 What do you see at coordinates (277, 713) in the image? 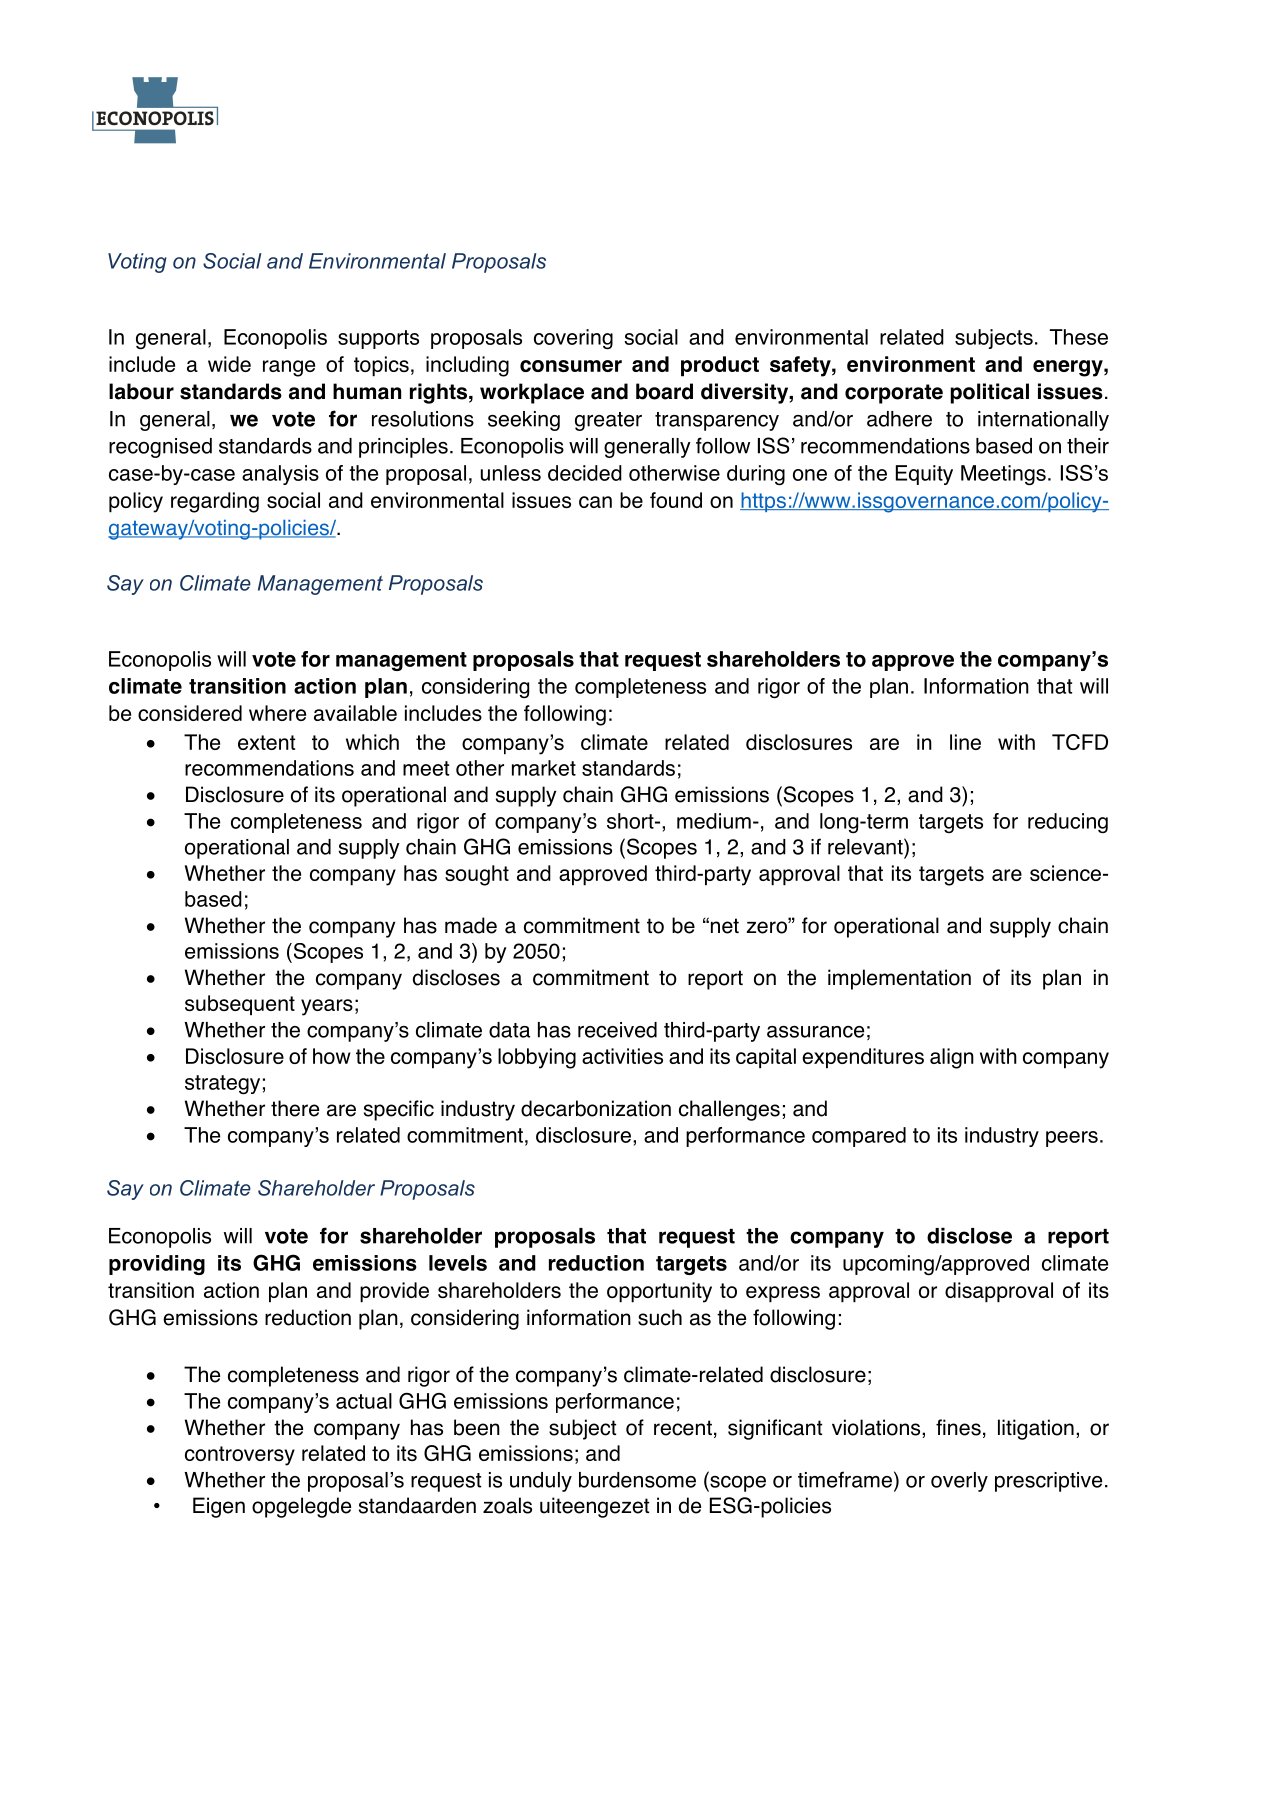
I see `where` at bounding box center [277, 713].
